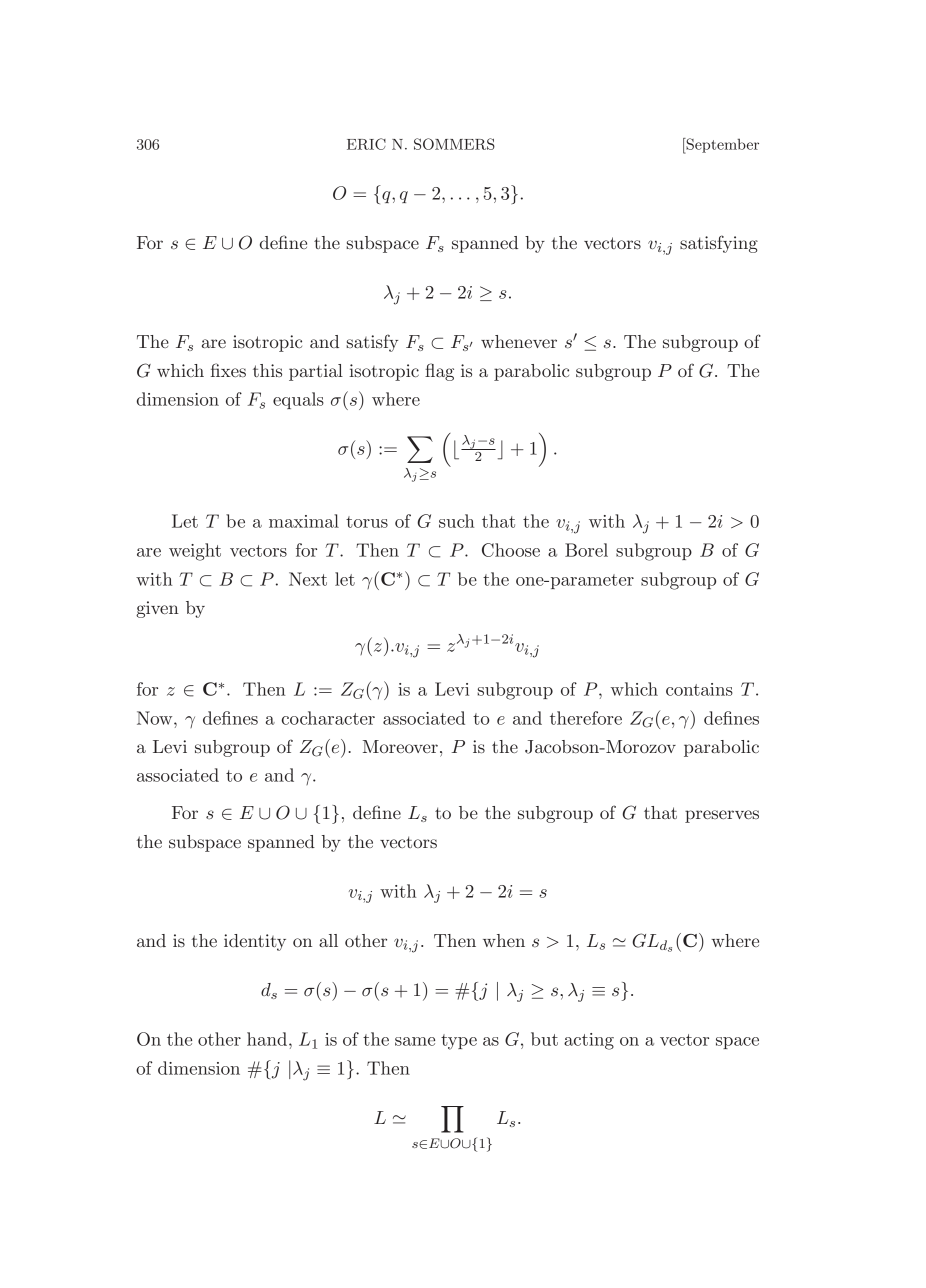 The image size is (926, 1288). What do you see at coordinates (400, 746) in the page?
I see `Moreover` at bounding box center [400, 746].
